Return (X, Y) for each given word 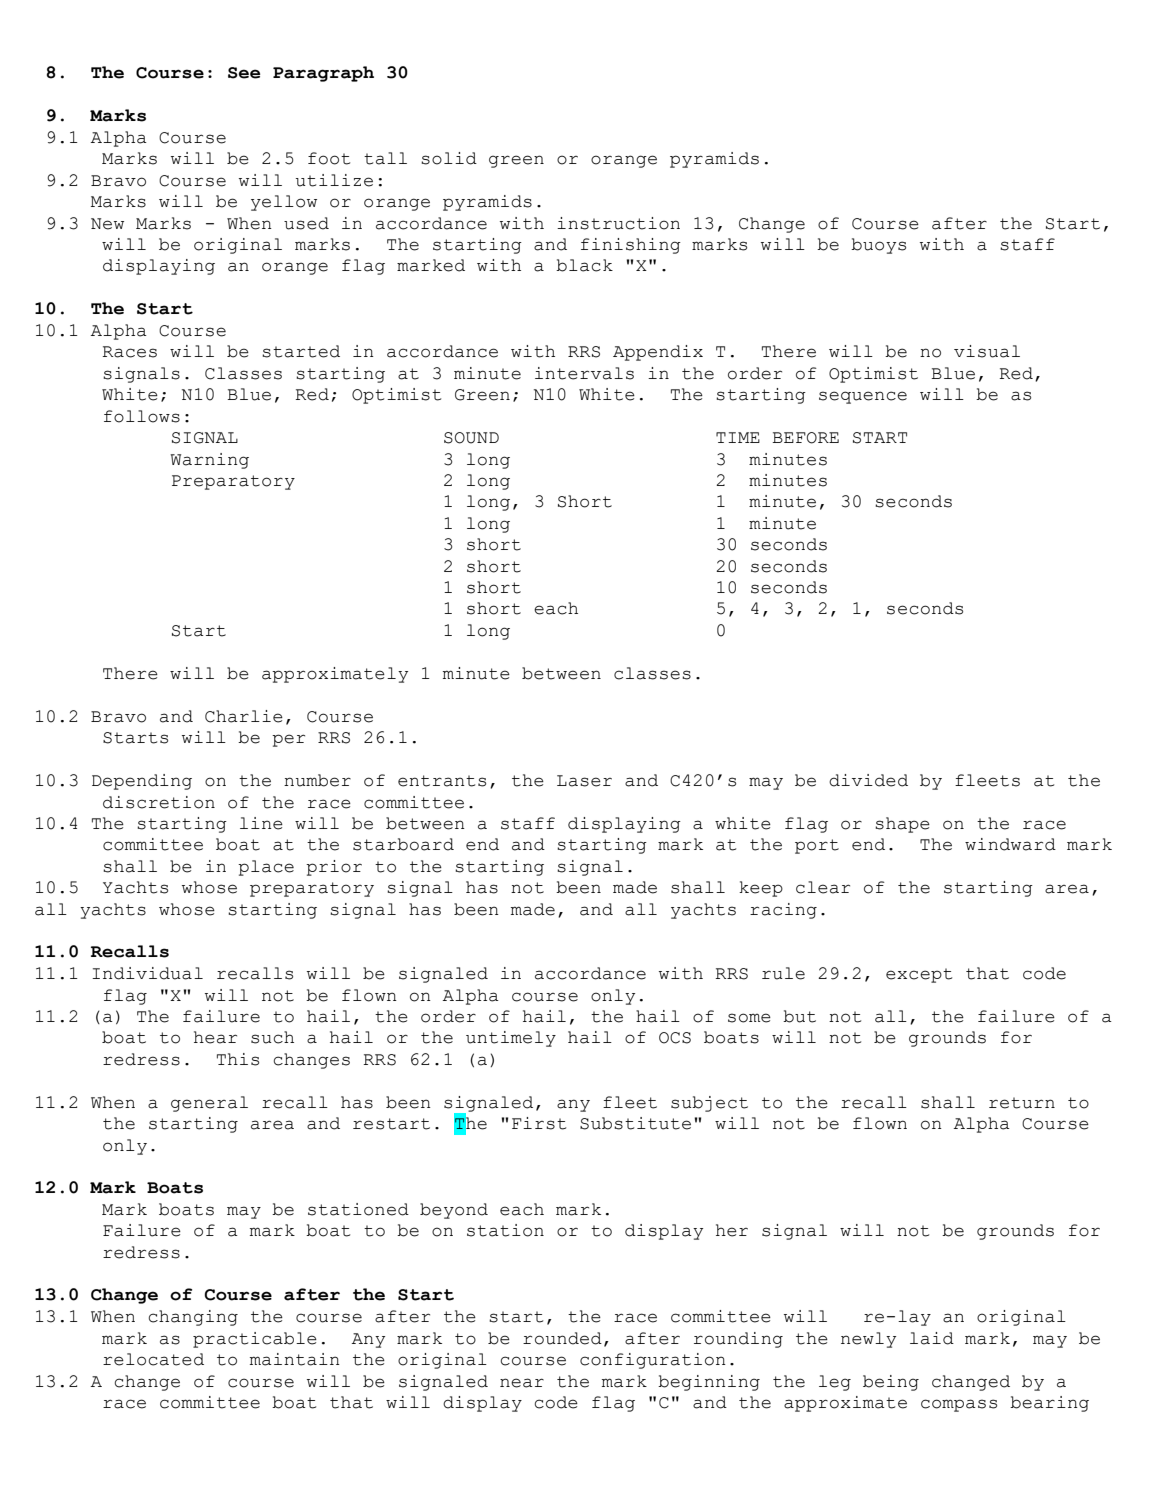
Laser (584, 781)
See (244, 73)
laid (932, 1338)
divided (868, 780)
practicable (255, 1340)
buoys (878, 246)
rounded (562, 1338)
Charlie (244, 716)
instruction (618, 223)
